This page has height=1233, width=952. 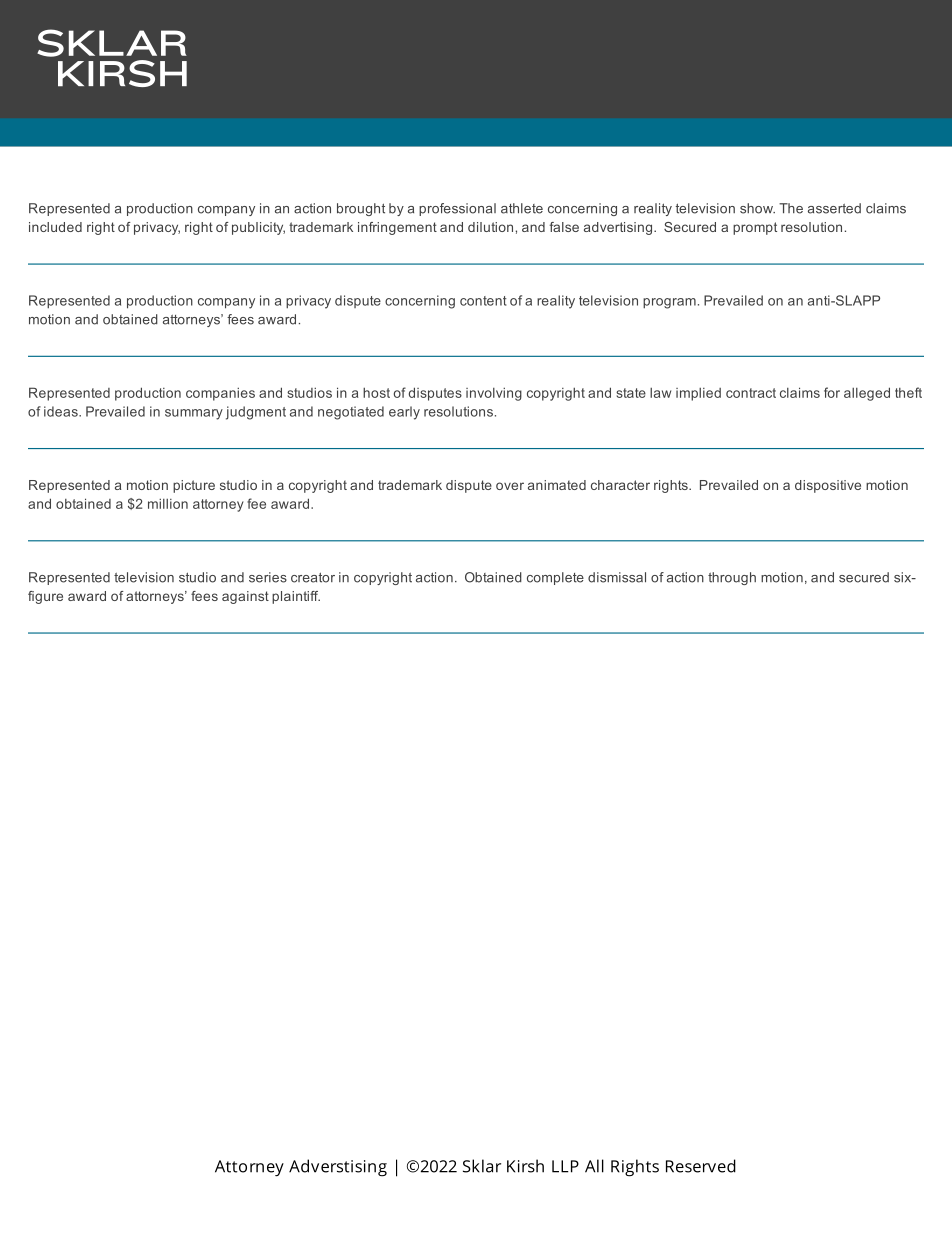 What do you see at coordinates (296, 597) in the page?
I see `plaintiff` at bounding box center [296, 597].
